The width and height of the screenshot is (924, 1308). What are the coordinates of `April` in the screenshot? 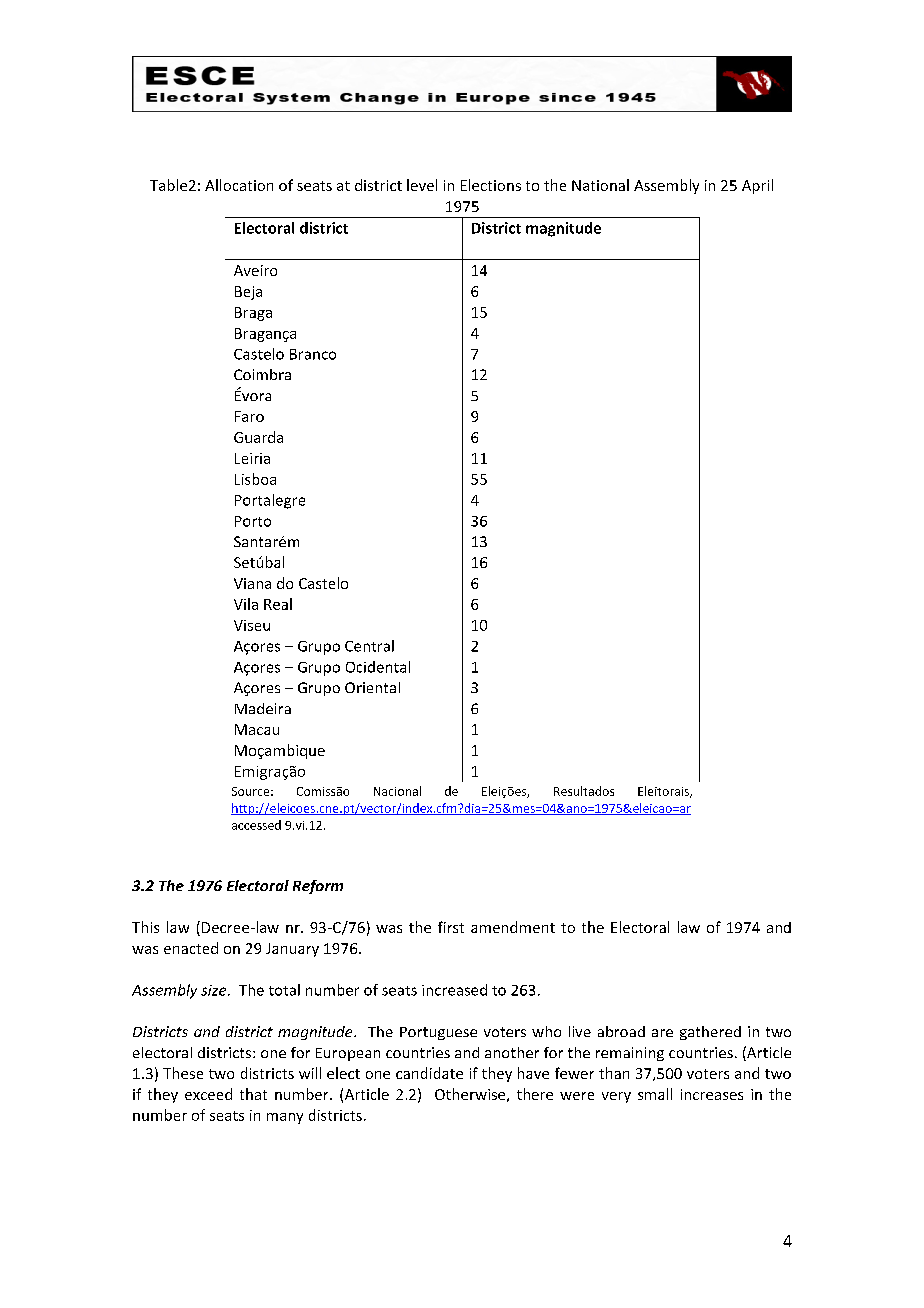 It's located at (757, 186).
